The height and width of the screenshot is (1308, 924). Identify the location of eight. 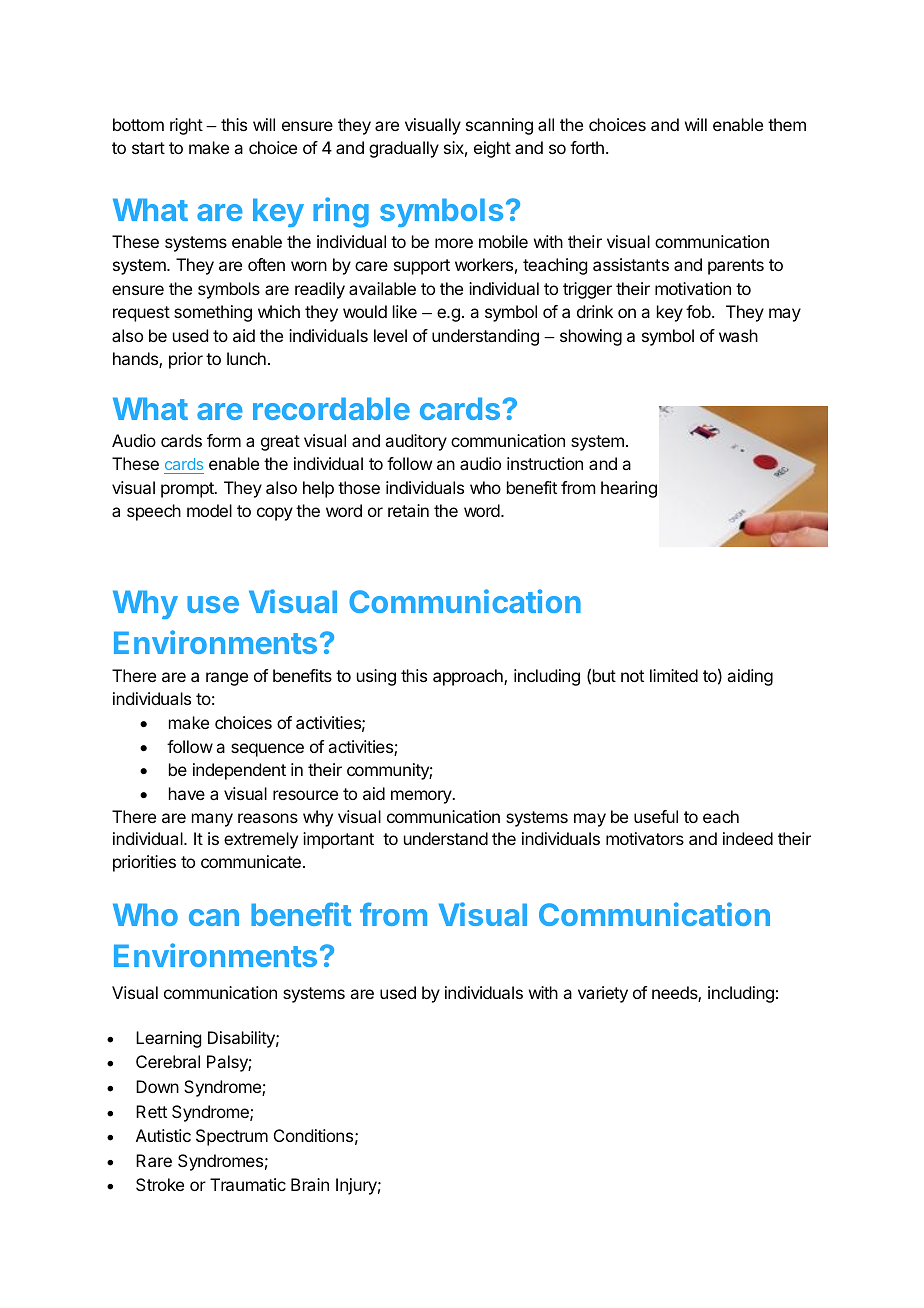
(492, 149).
